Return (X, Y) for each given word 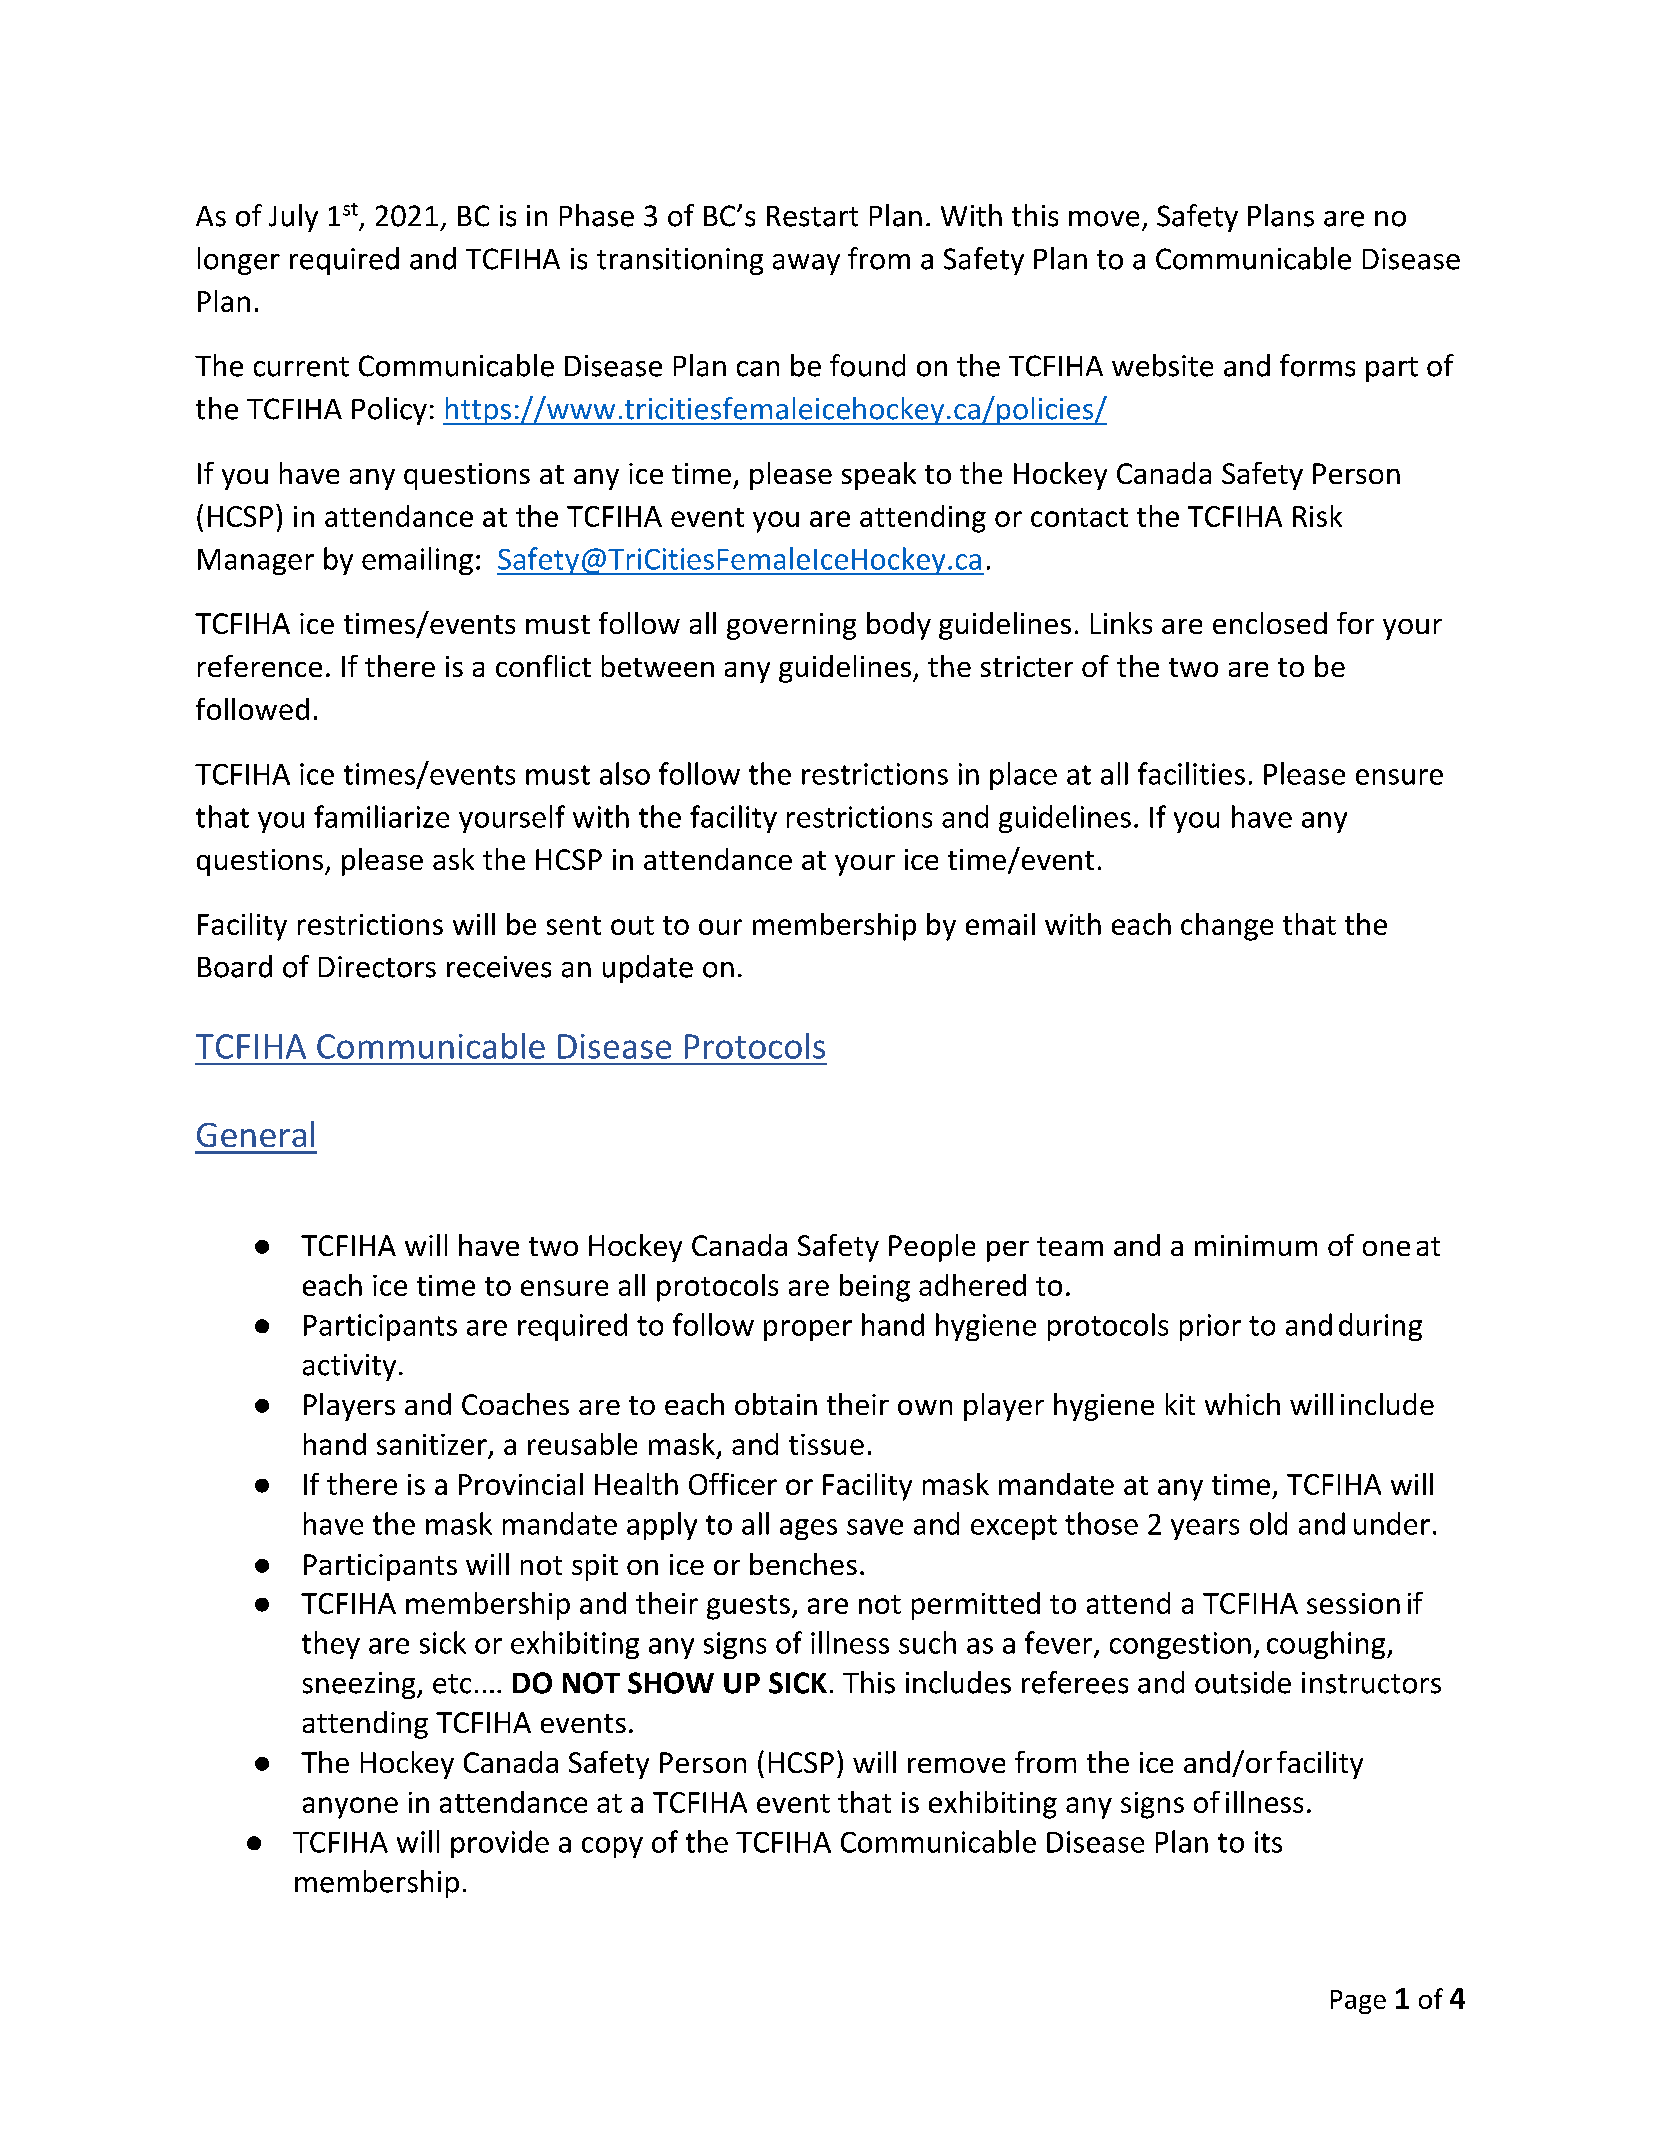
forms (1317, 365)
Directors (377, 967)
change (1227, 927)
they (331, 1645)
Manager (256, 562)
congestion (1180, 1645)
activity (349, 1367)
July (293, 218)
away (806, 264)
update (648, 969)
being (875, 1288)
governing (791, 626)
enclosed (1270, 623)
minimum (1256, 1245)
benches (803, 1564)
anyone (350, 1808)
